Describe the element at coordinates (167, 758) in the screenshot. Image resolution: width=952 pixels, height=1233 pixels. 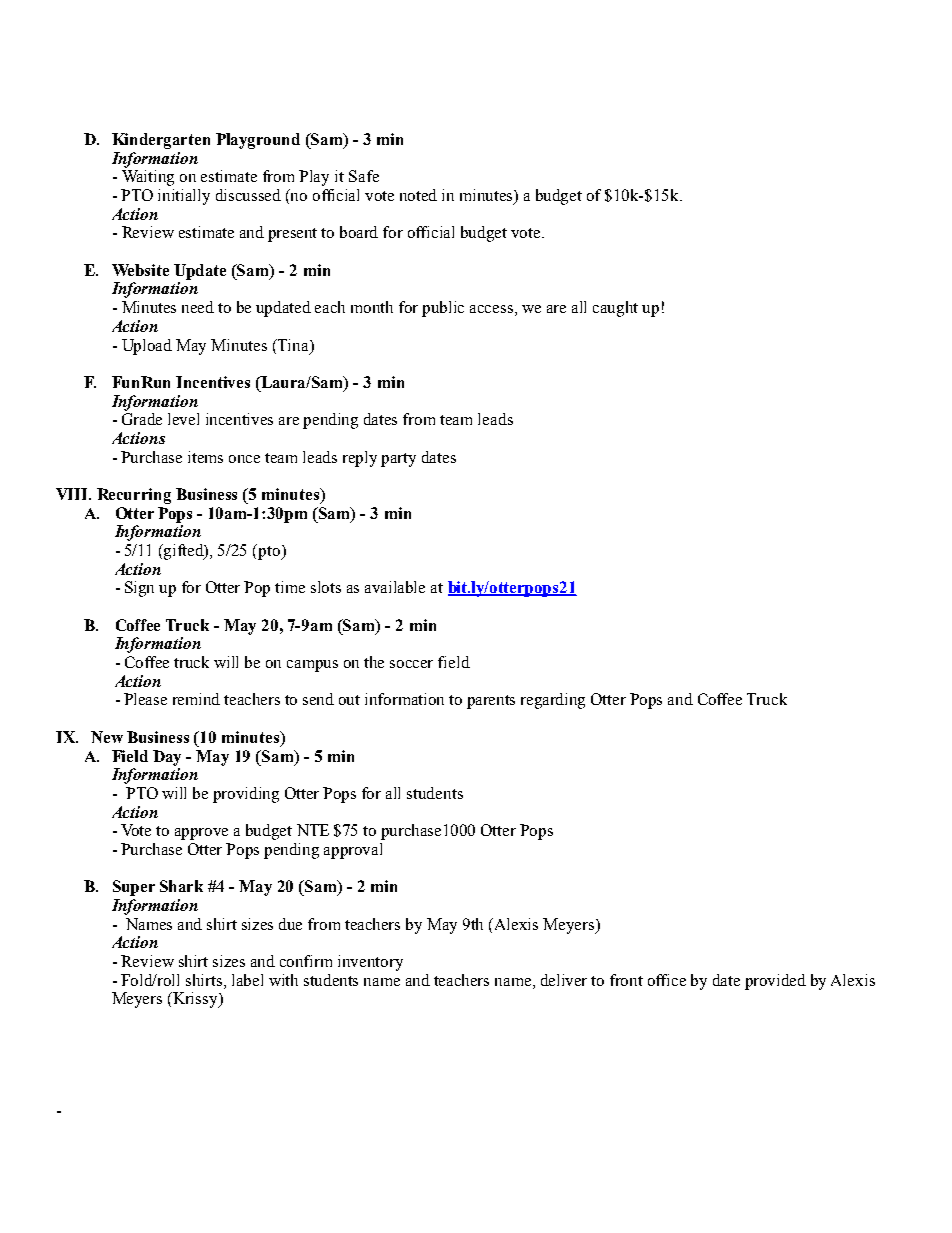
I see `Day` at that location.
